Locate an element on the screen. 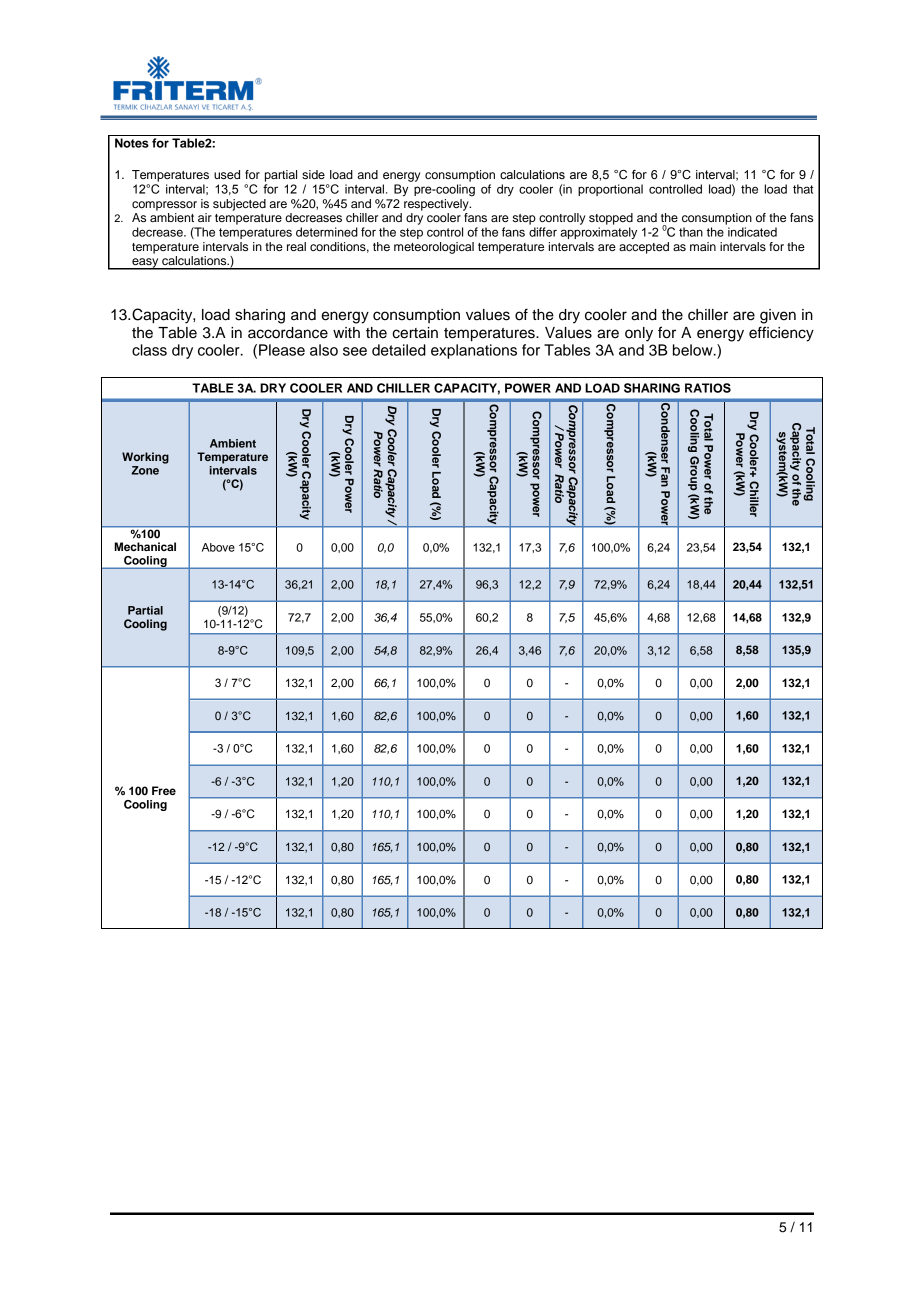 This screenshot has width=924, height=1308. respectively is located at coordinates (437, 203).
